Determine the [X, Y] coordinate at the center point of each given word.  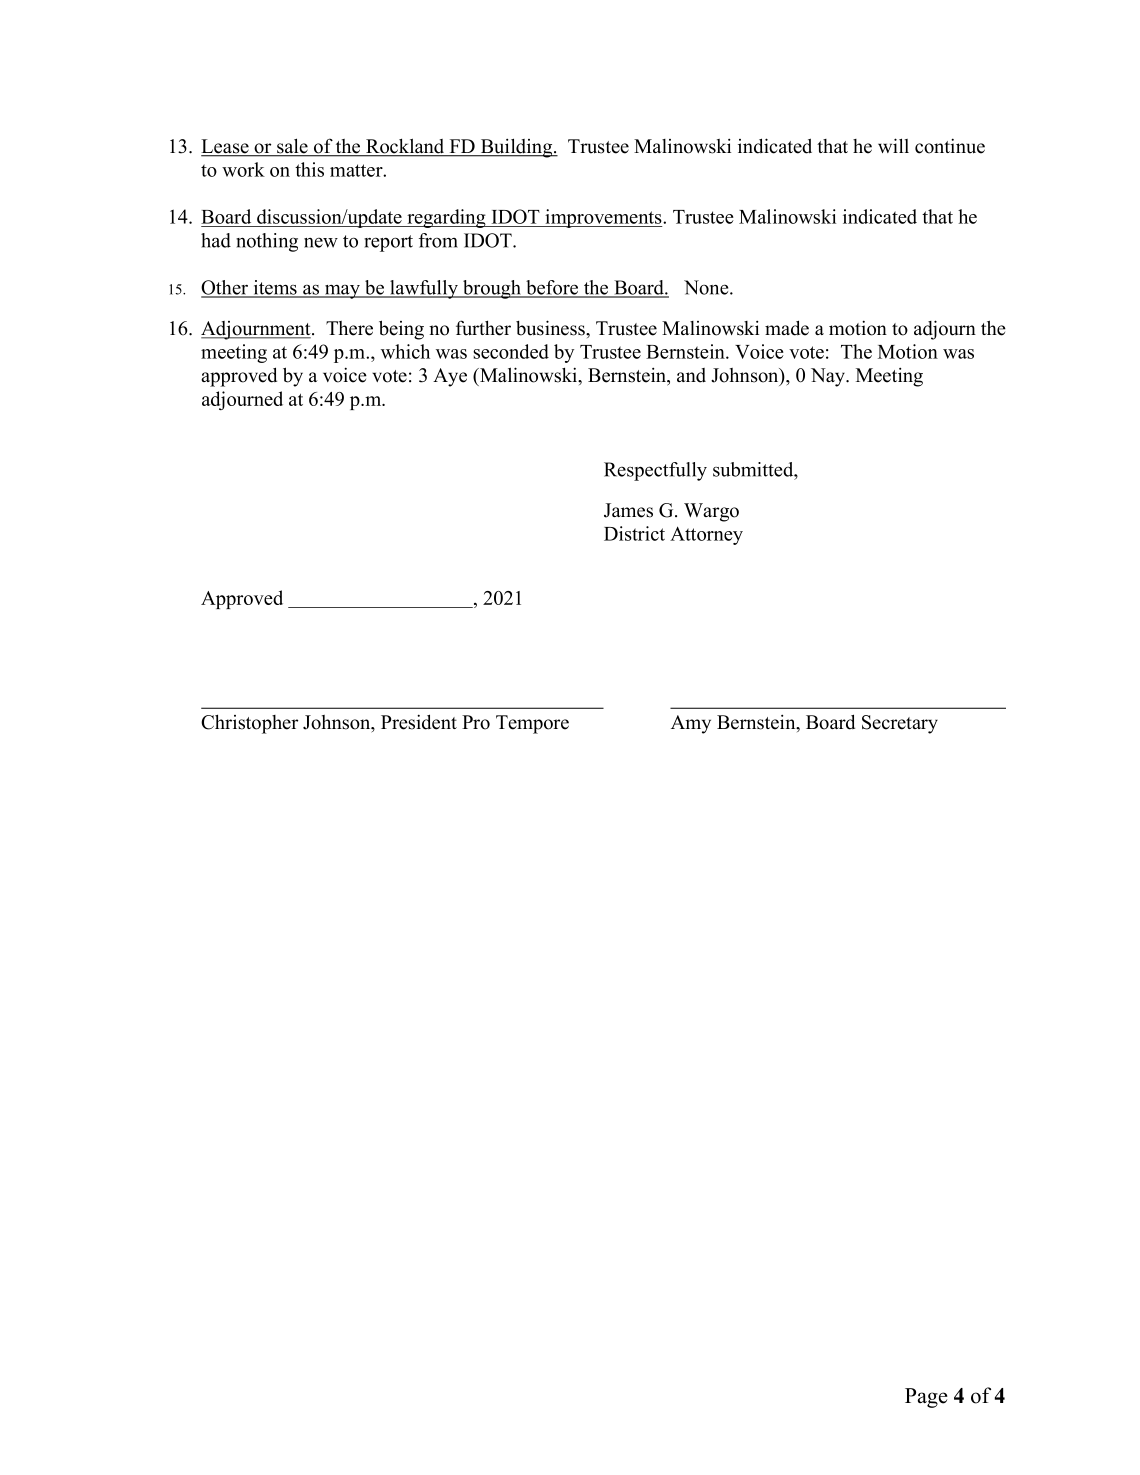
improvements [603, 218]
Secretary [900, 724]
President [419, 722]
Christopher [249, 724]
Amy [691, 724]
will [893, 145]
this [309, 169]
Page [926, 1398]
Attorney [706, 535]
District [634, 533]
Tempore [532, 724]
